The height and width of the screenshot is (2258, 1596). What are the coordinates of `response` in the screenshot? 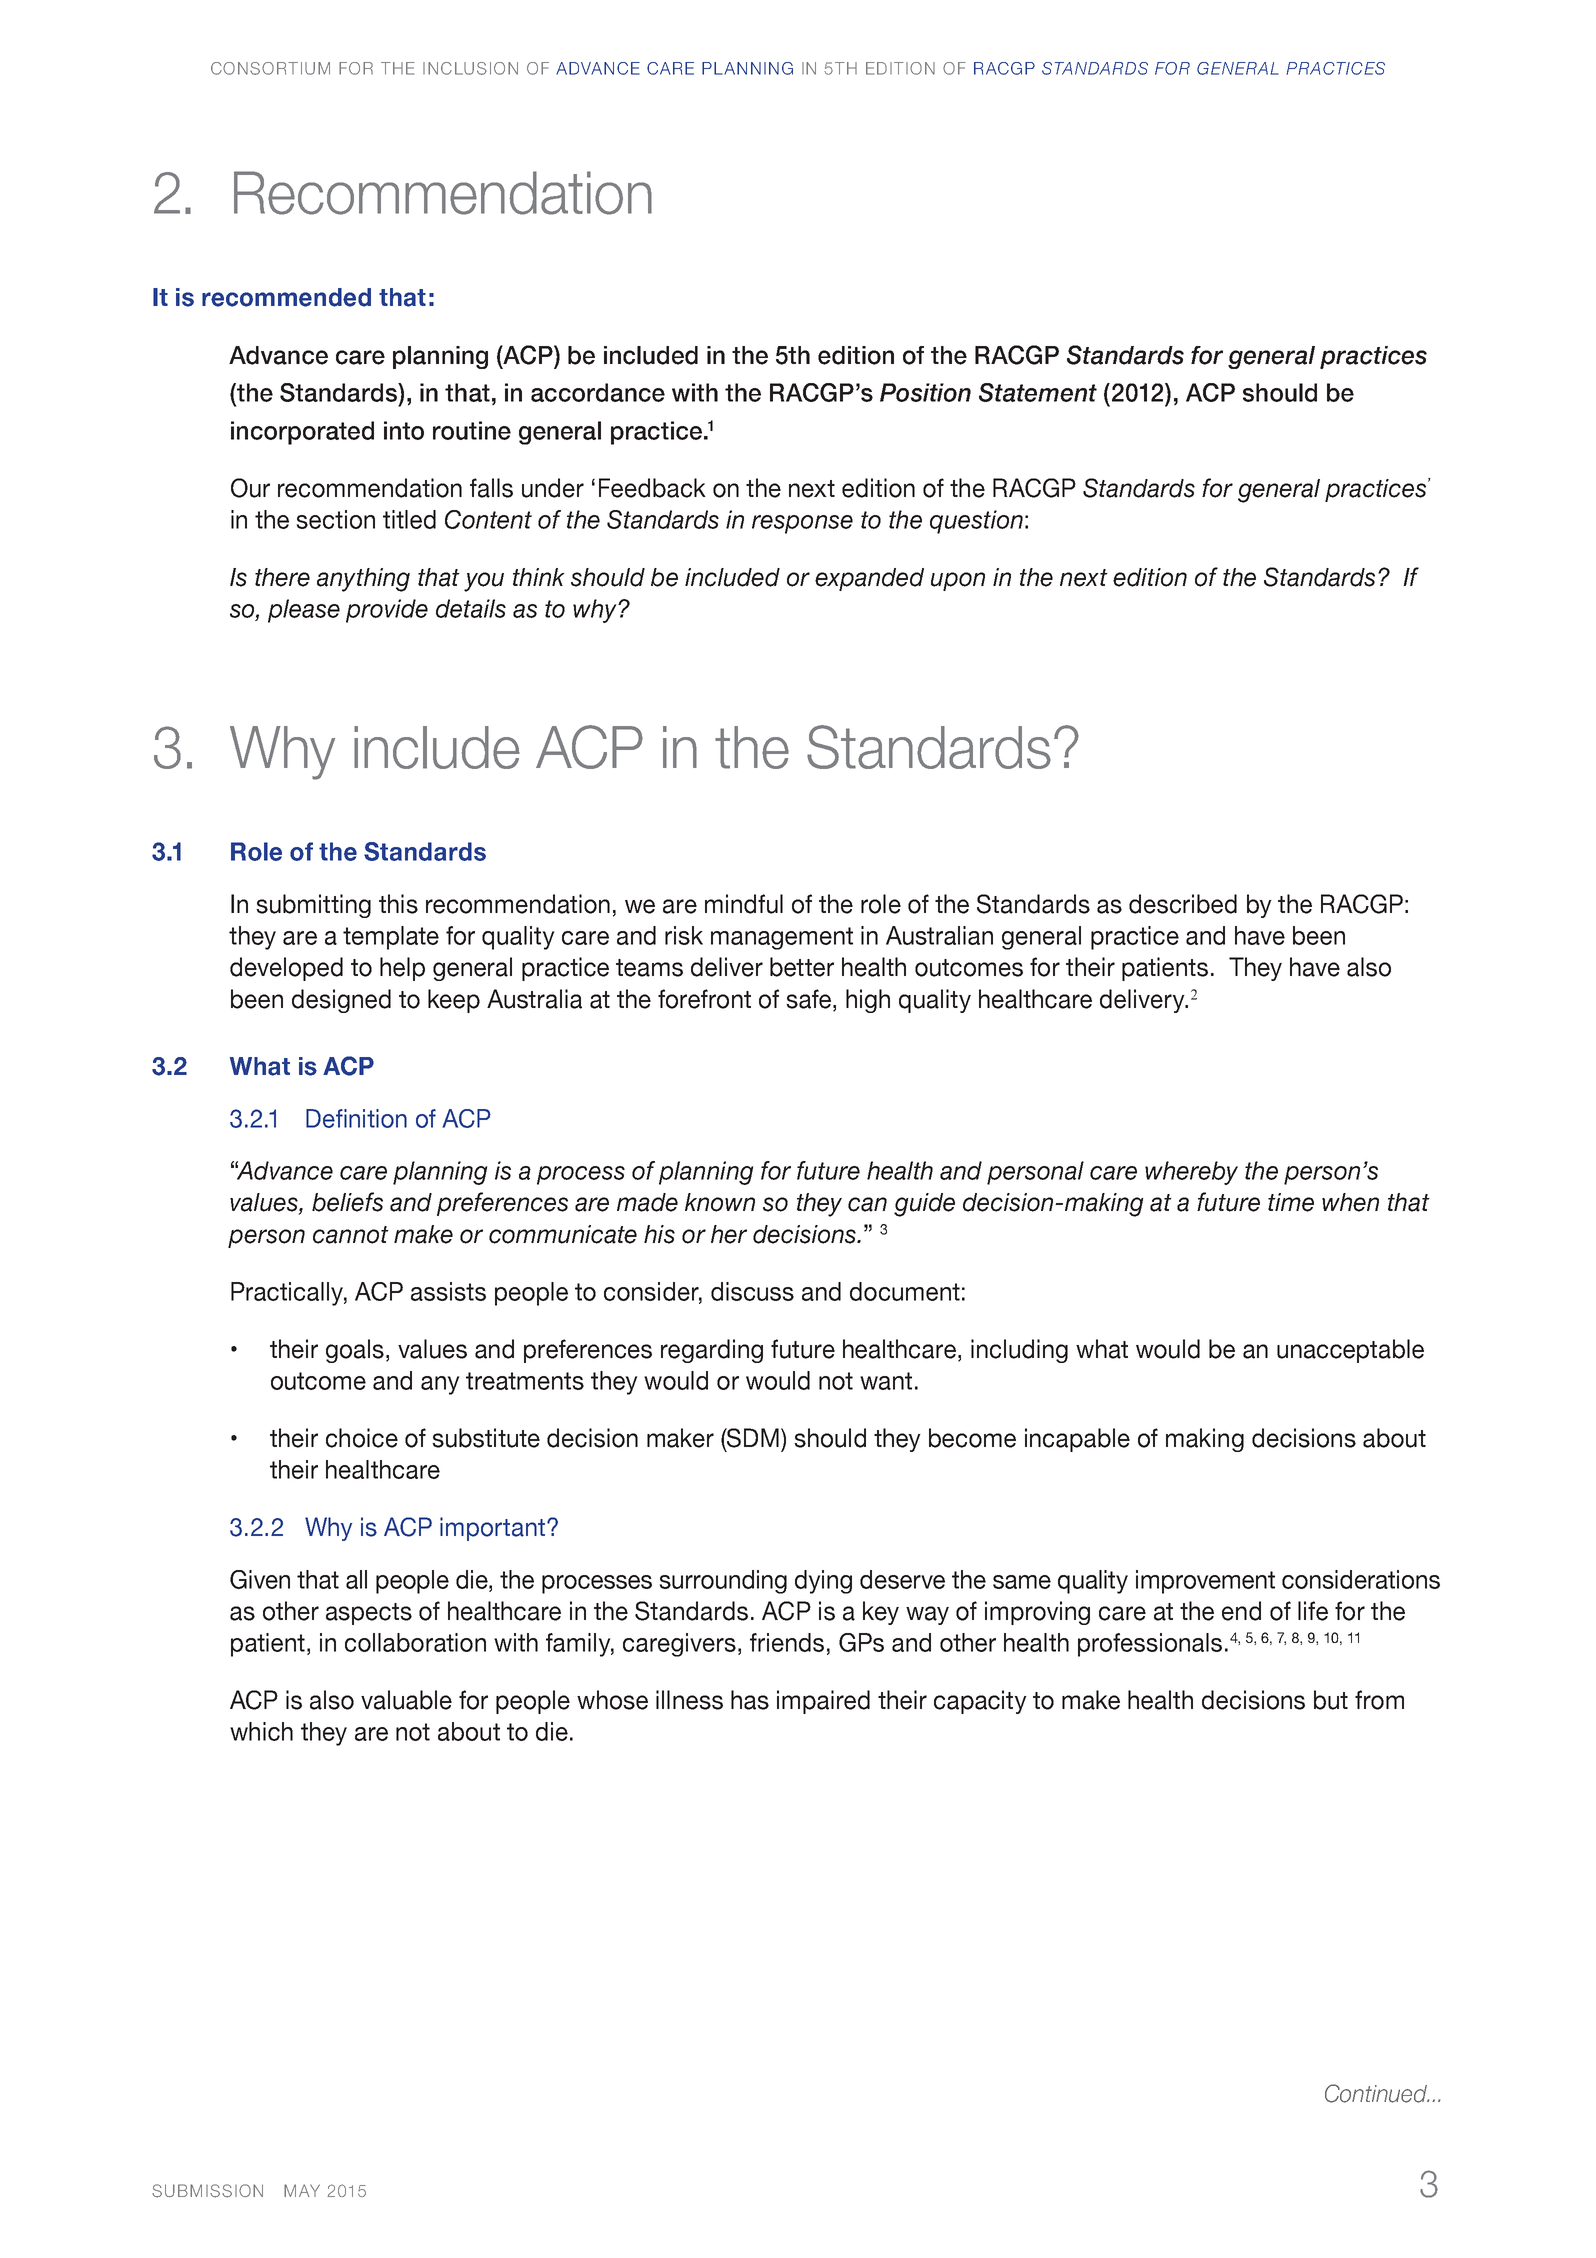 It's located at (802, 524).
